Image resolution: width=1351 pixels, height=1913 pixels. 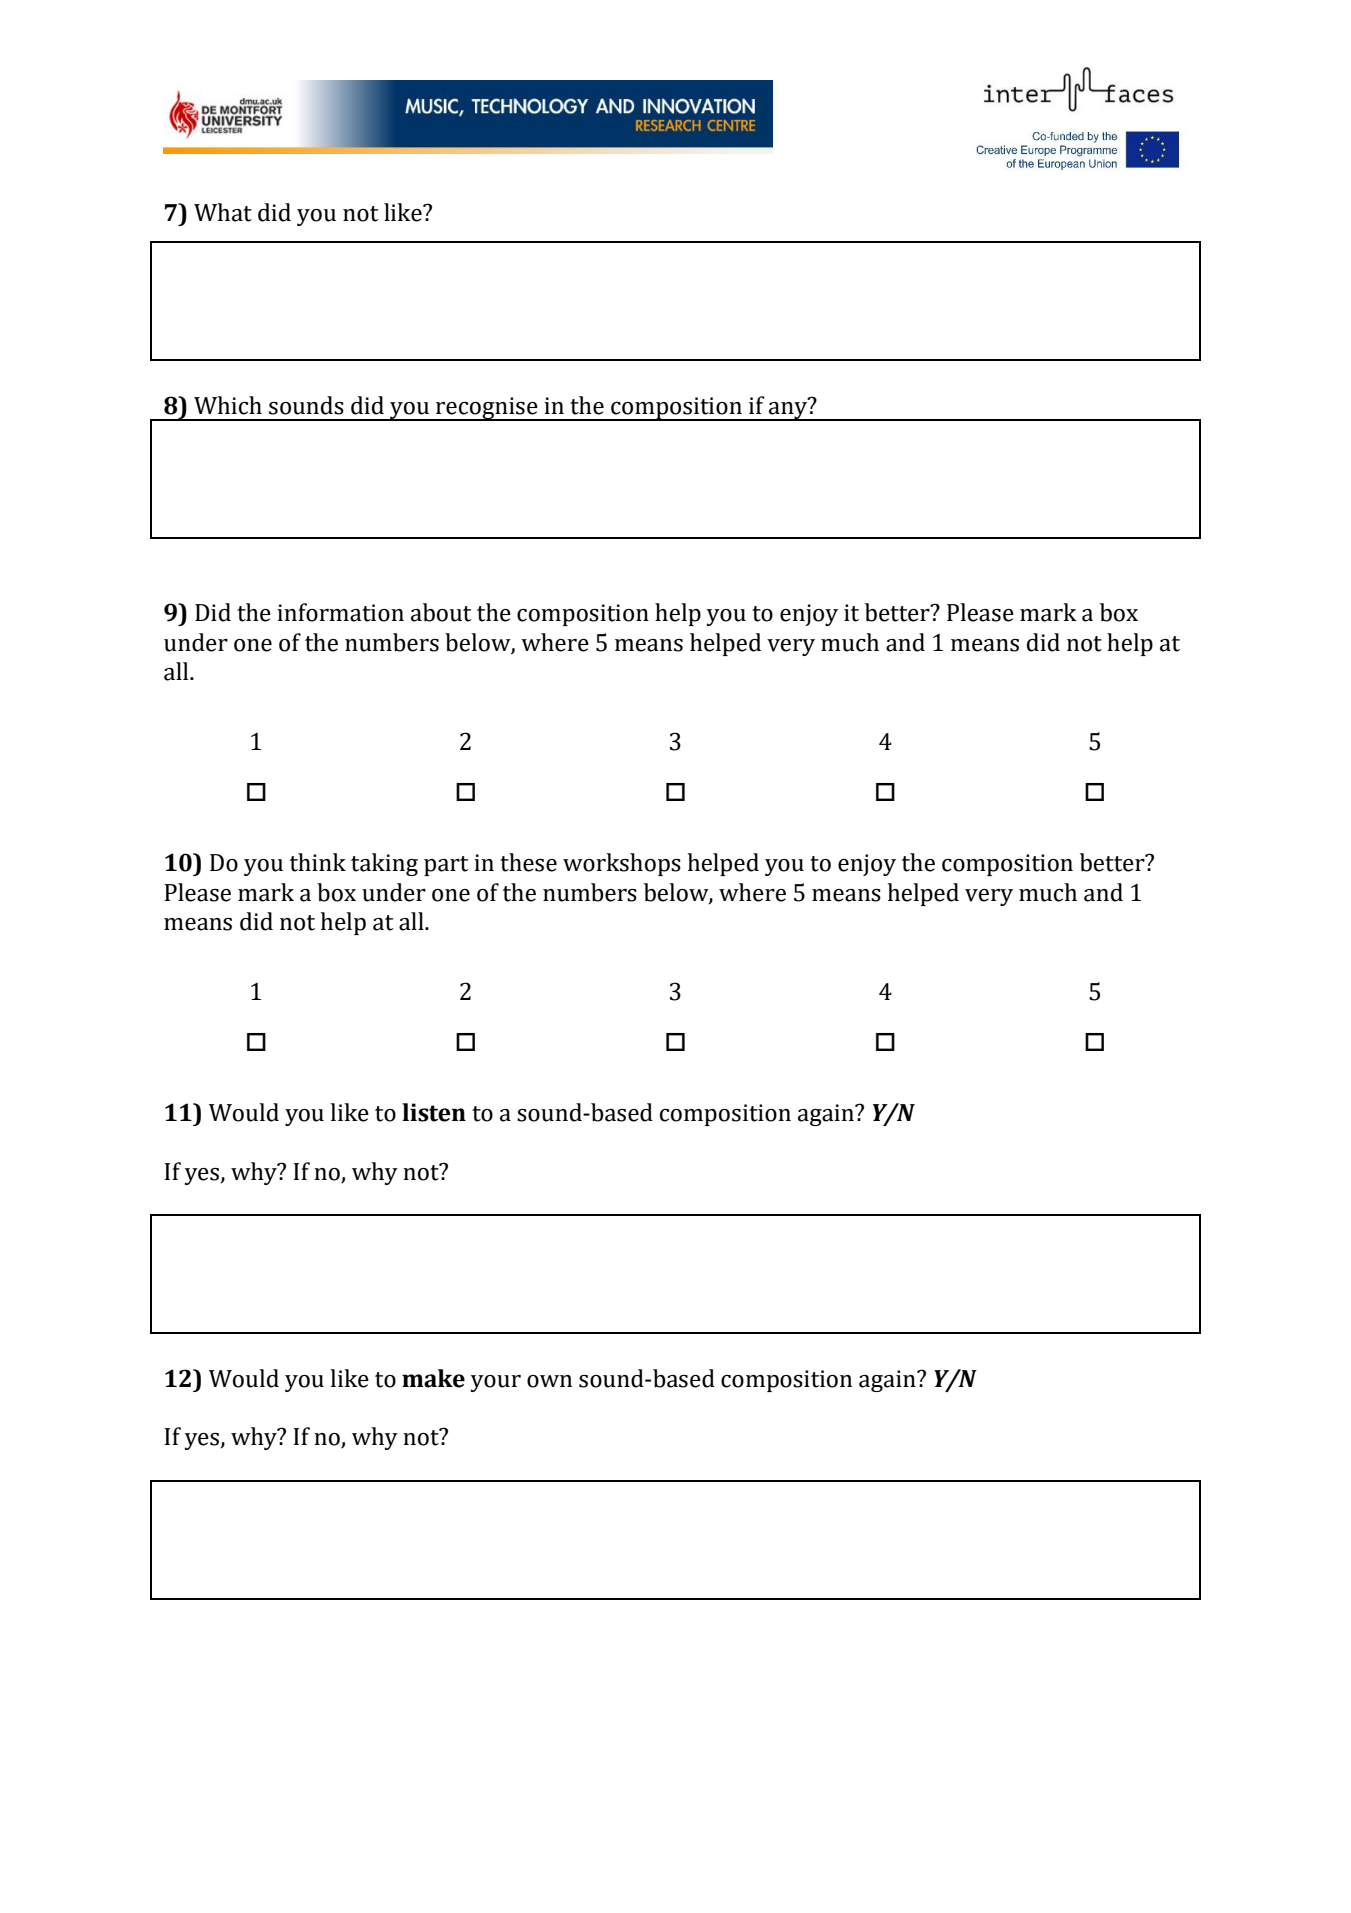 What do you see at coordinates (446, 866) in the image?
I see `part` at bounding box center [446, 866].
